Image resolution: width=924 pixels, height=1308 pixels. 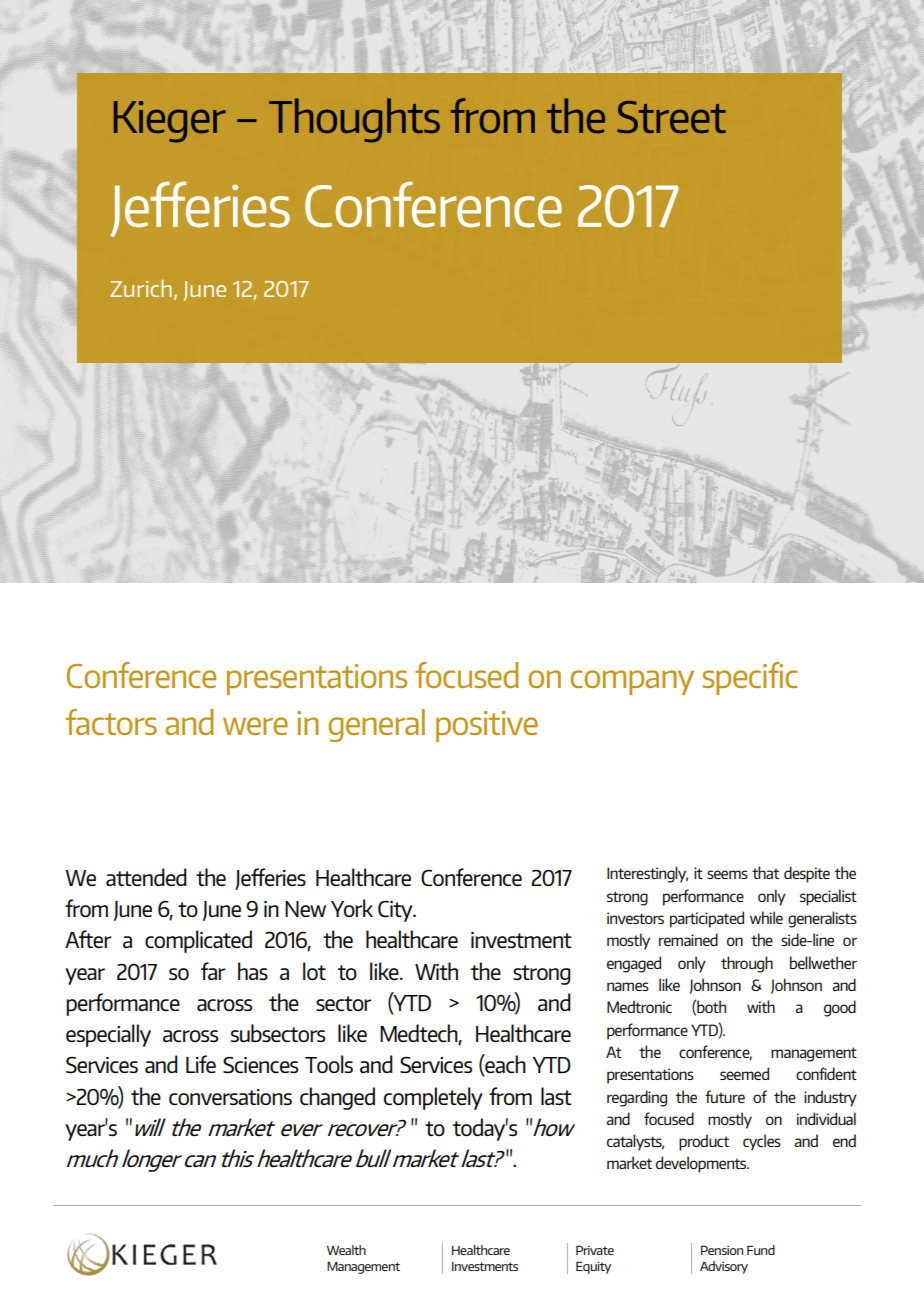 I want to click on Zurich, so click(x=141, y=288).
